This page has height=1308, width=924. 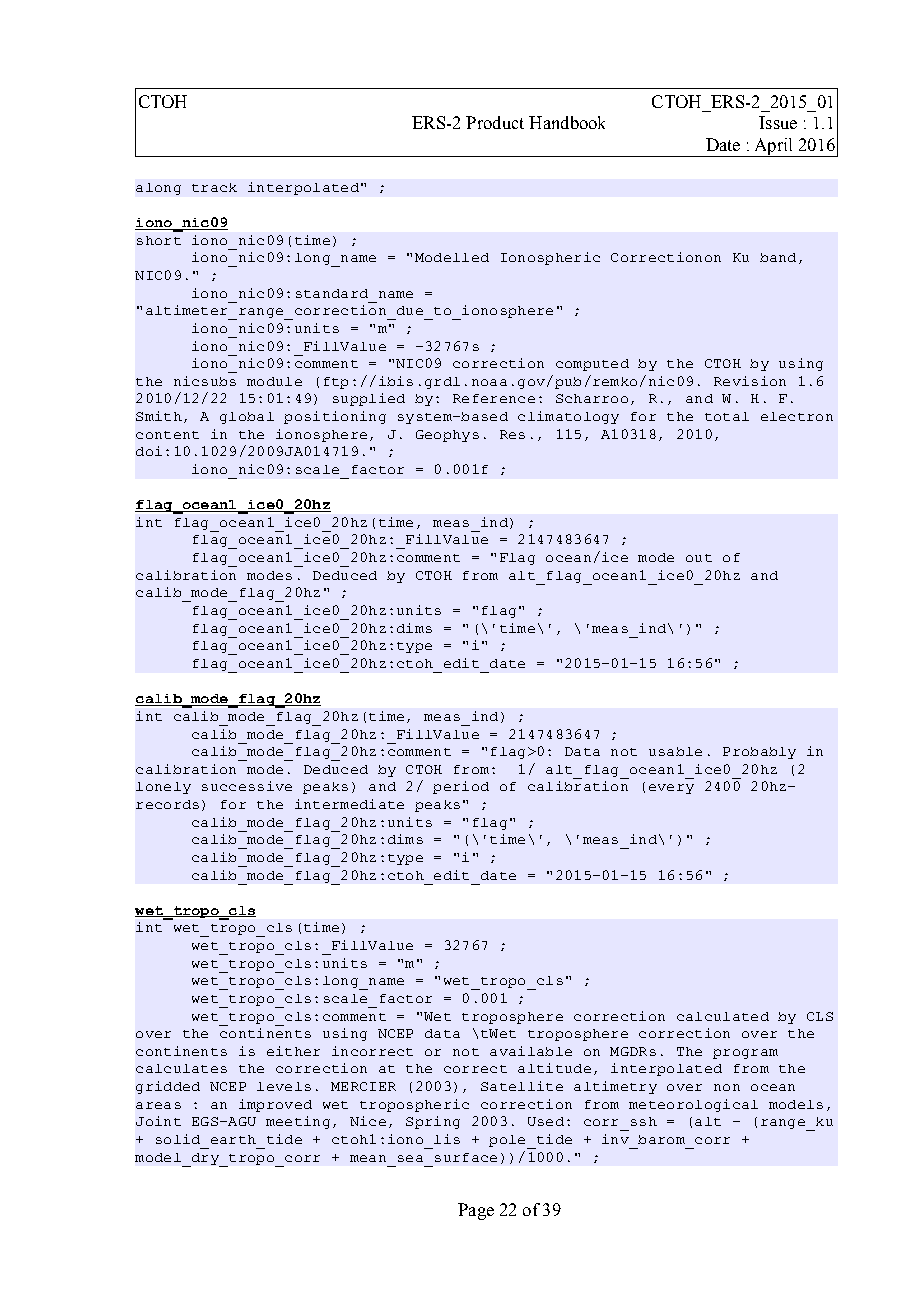 What do you see at coordinates (759, 753) in the page?
I see `Probably` at bounding box center [759, 753].
